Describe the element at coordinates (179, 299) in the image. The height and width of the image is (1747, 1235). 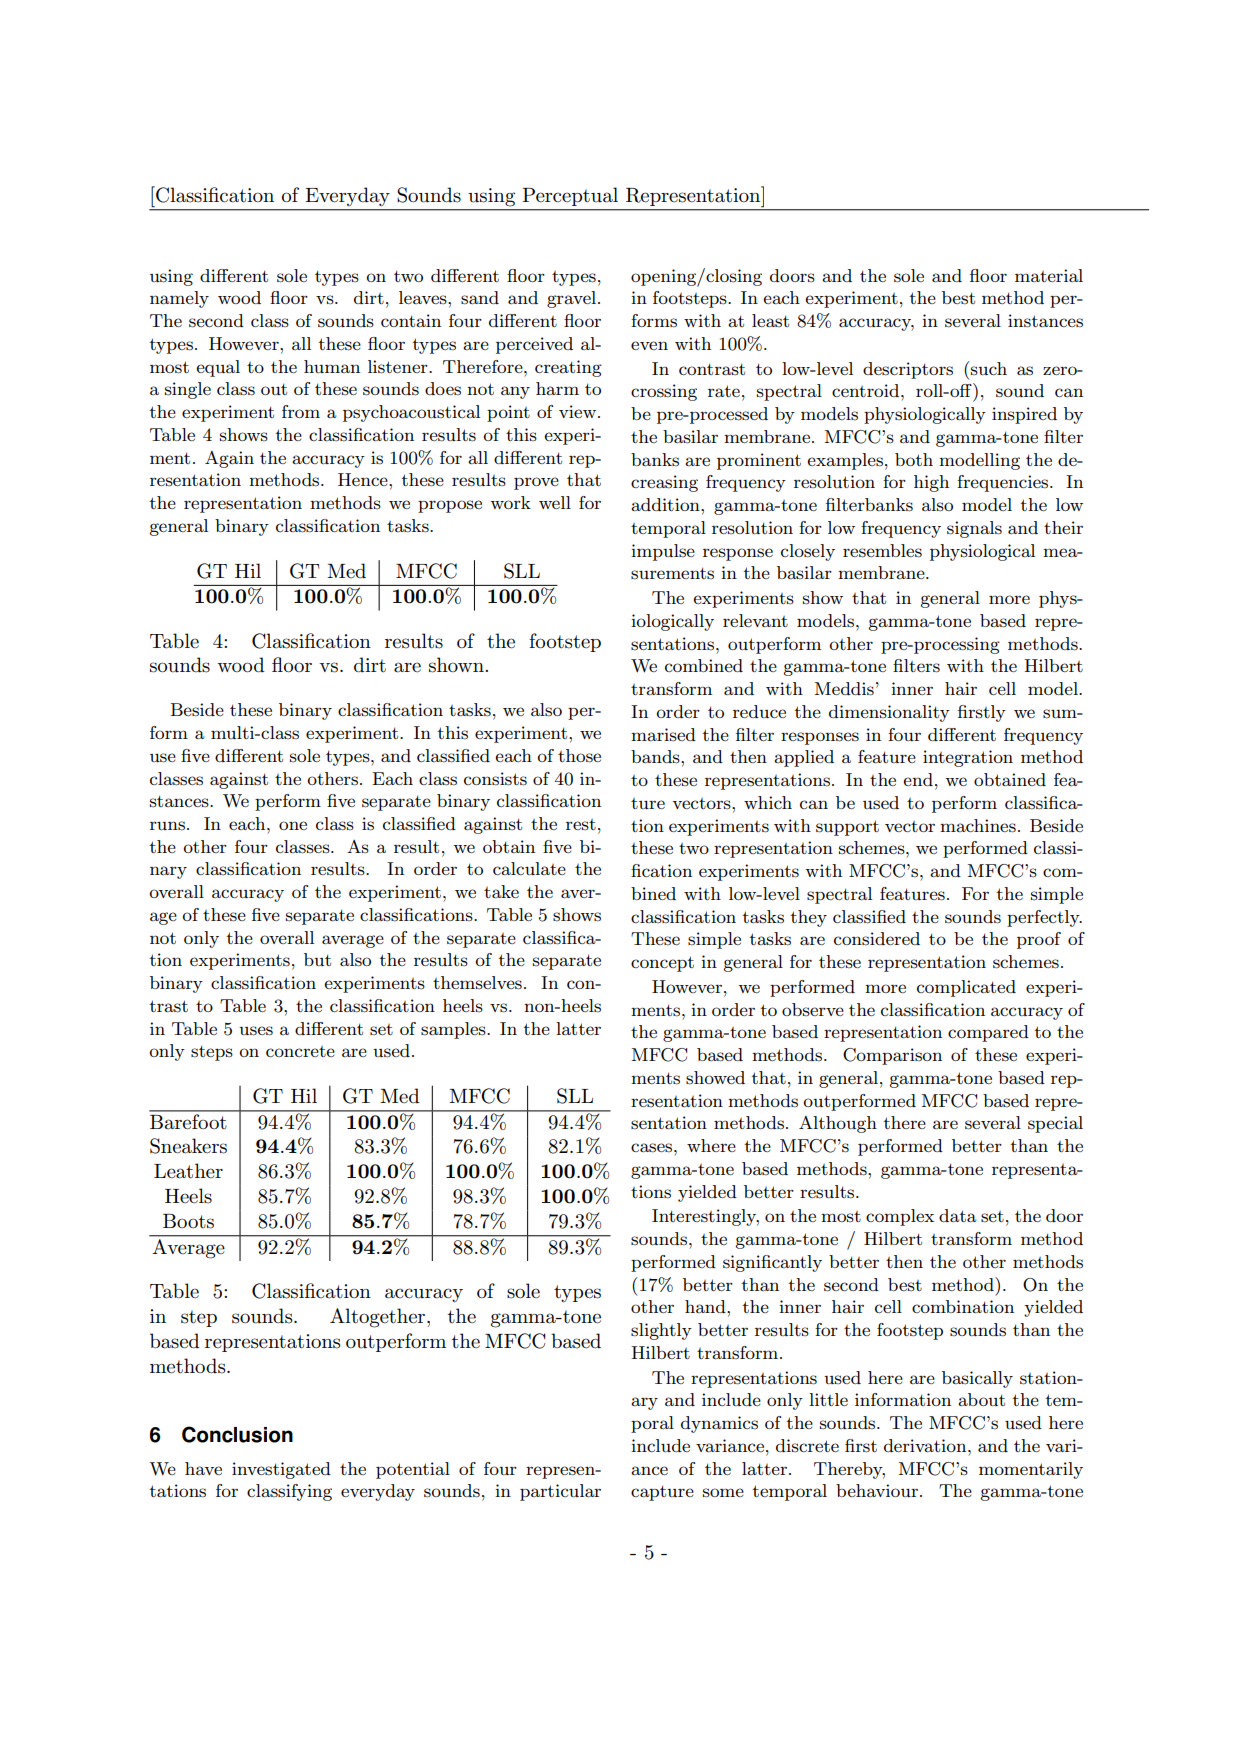
I see `namely` at that location.
